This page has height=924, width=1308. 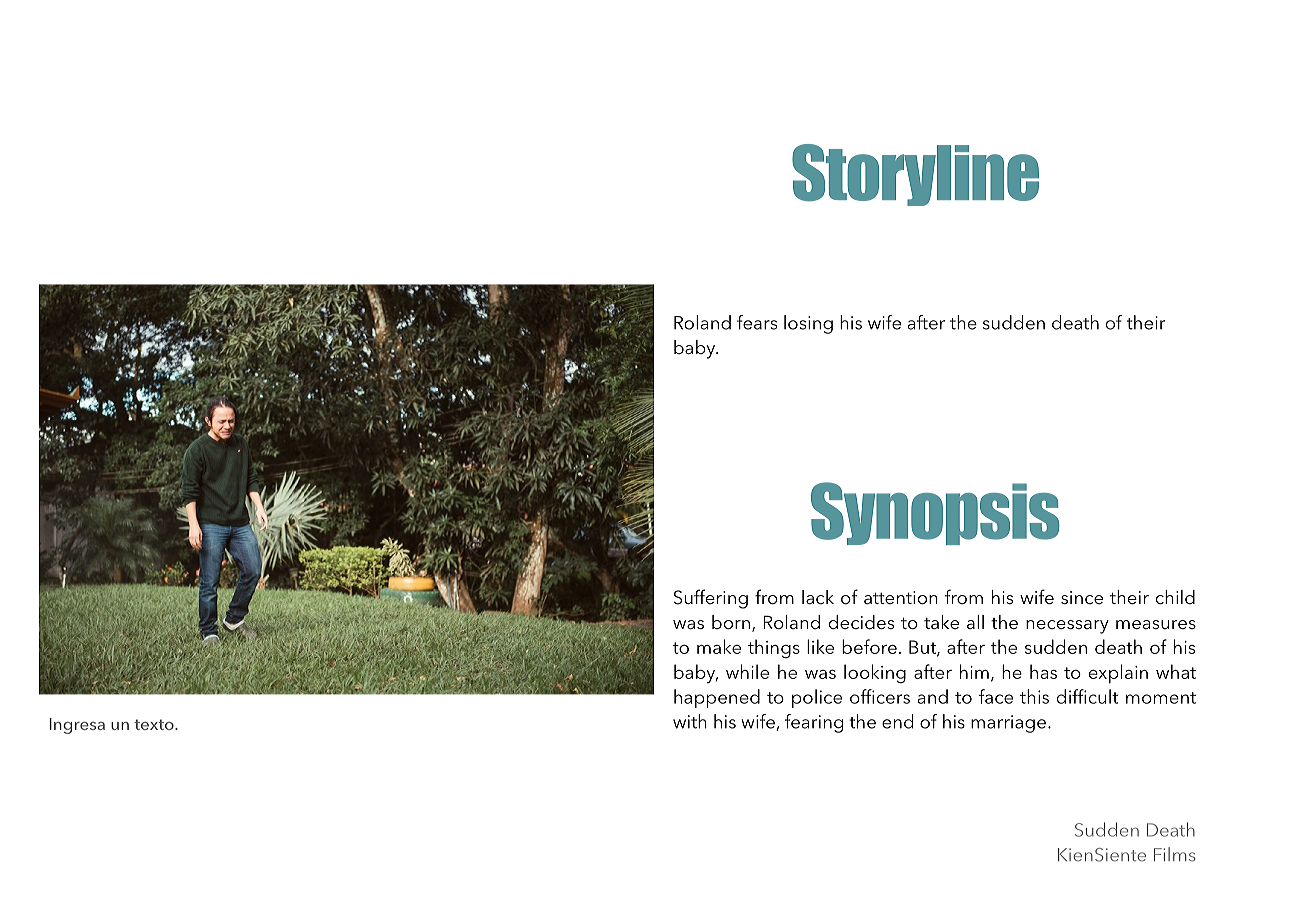 What do you see at coordinates (711, 599) in the page?
I see `Suffering` at bounding box center [711, 599].
